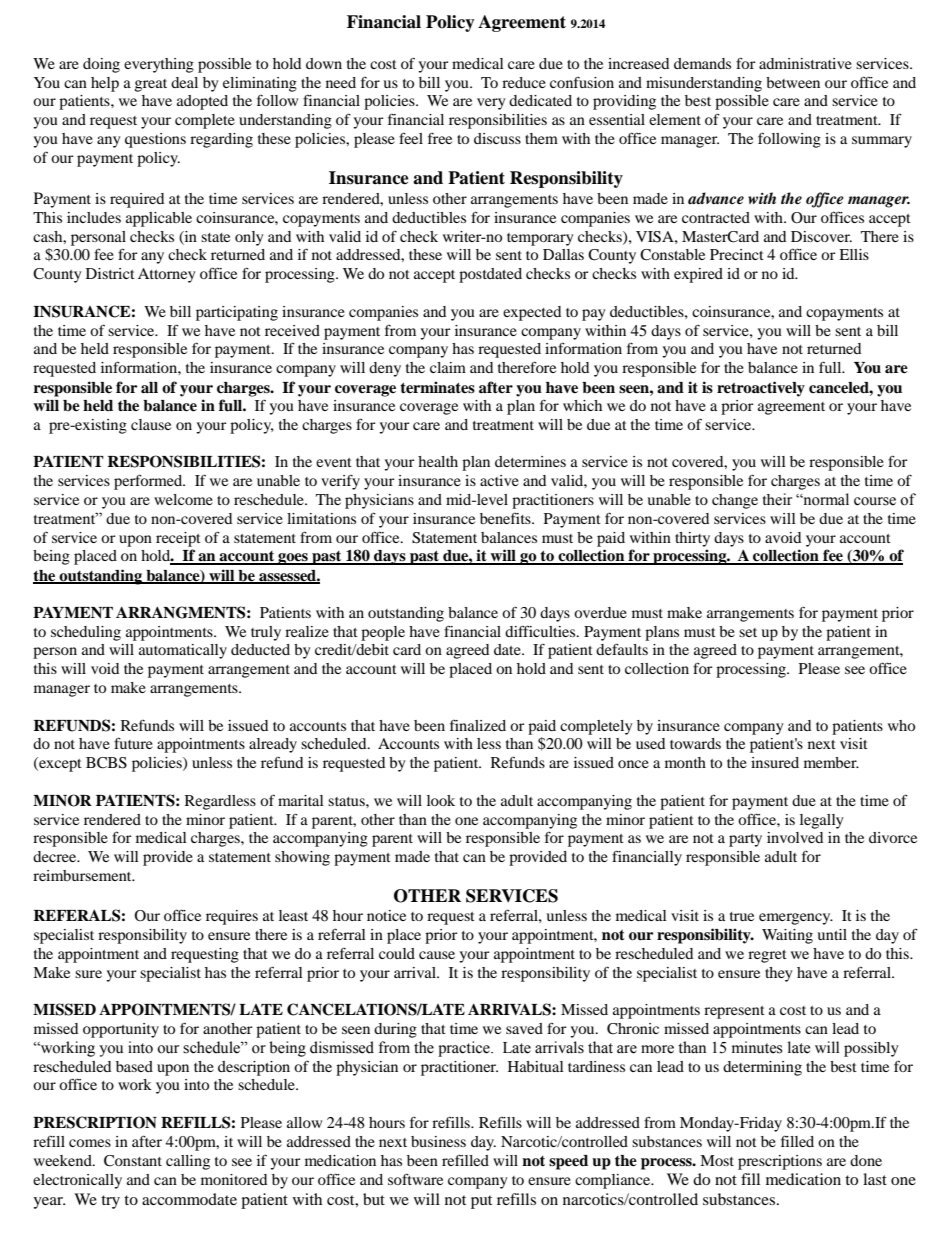 This screenshot has height=1233, width=952. Describe the element at coordinates (106, 763) in the screenshot. I see `BCBS` at that location.
